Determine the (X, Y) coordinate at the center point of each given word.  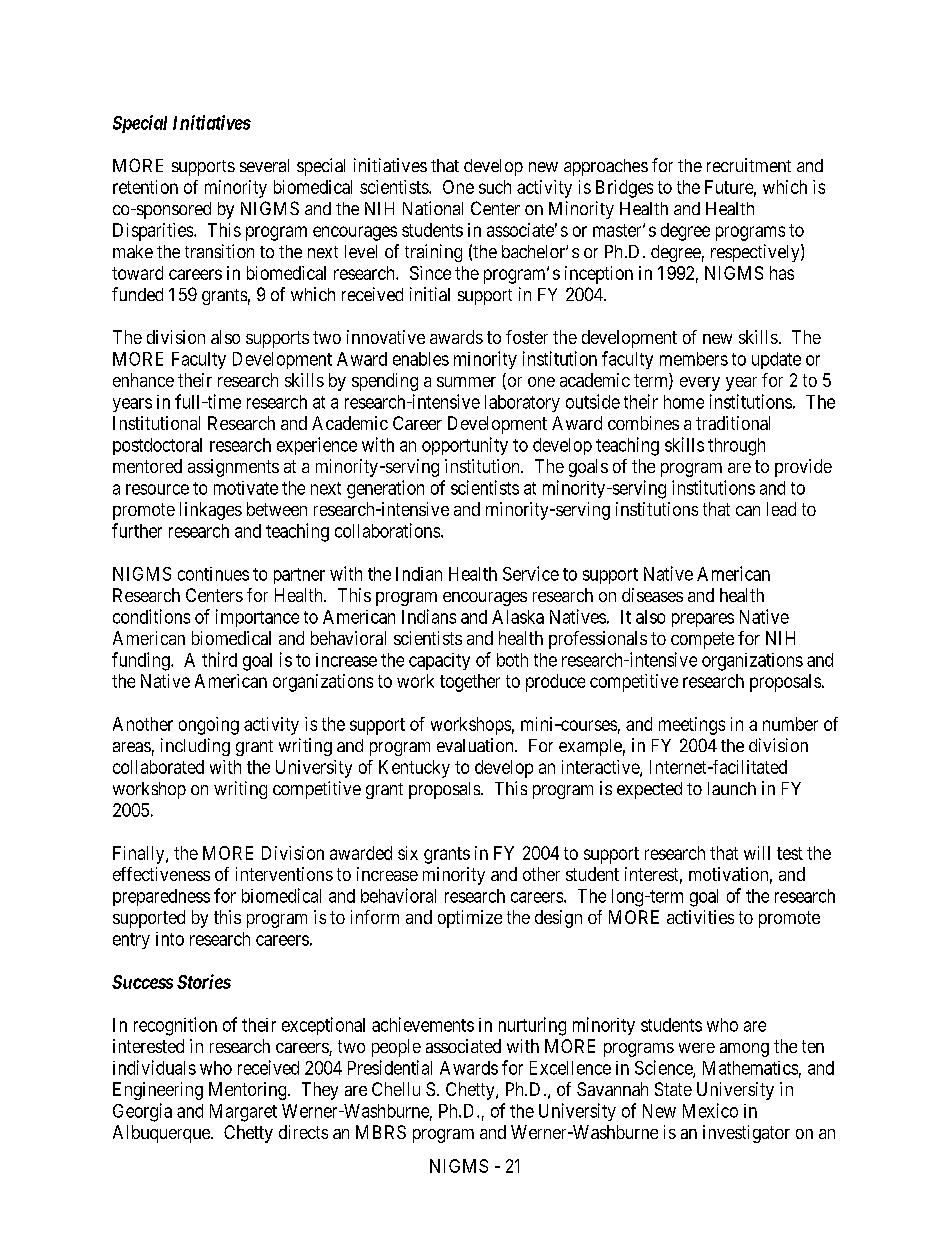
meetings (692, 726)
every (700, 384)
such (495, 187)
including (195, 747)
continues (213, 574)
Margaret (243, 1113)
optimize (470, 919)
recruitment (749, 165)
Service (531, 573)
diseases (652, 595)
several (264, 165)
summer (466, 382)
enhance (143, 380)
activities (700, 917)
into (170, 939)
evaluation (476, 745)
